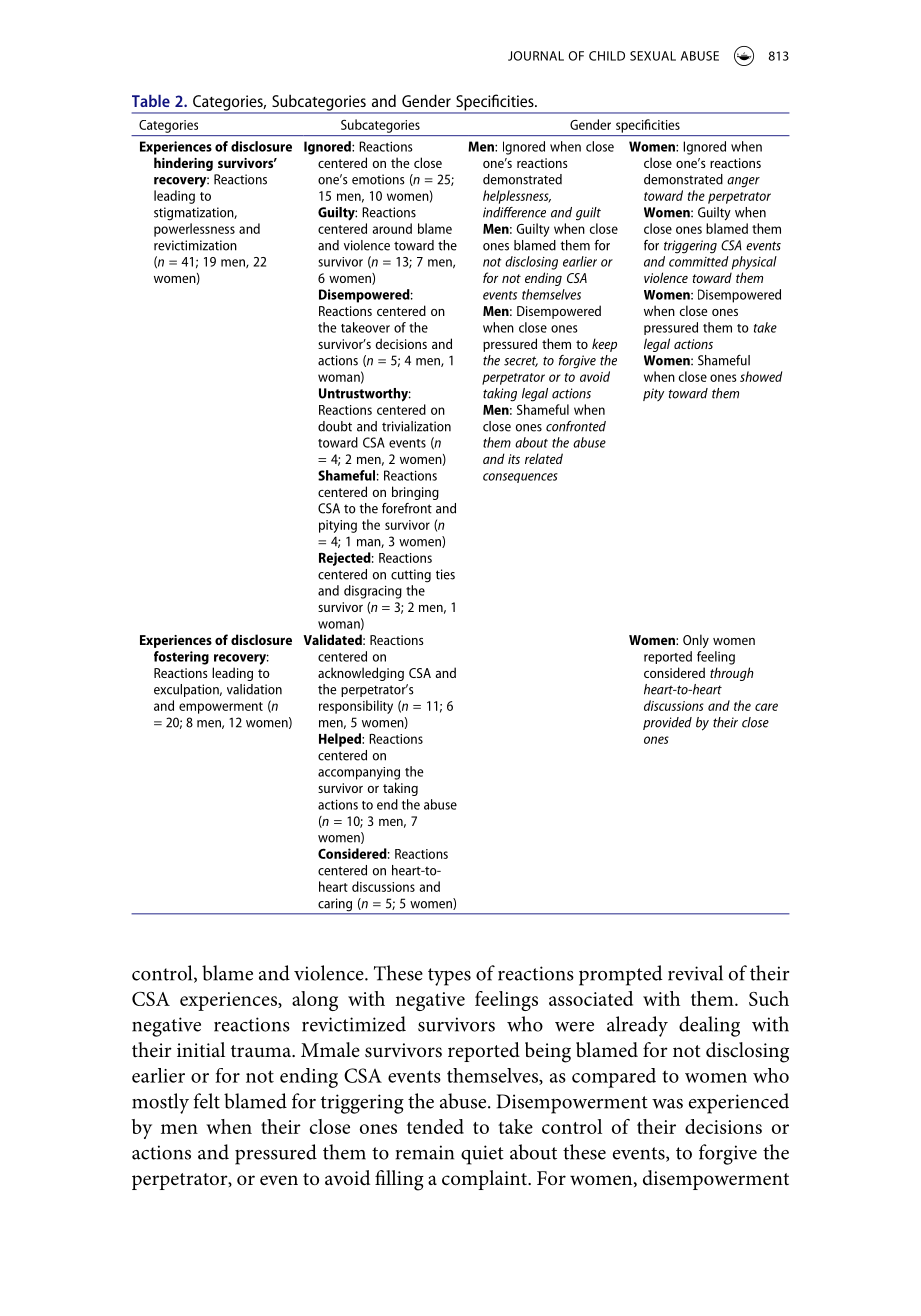 The width and height of the image is (921, 1316). What do you see at coordinates (207, 1101) in the image?
I see `felt` at bounding box center [207, 1101].
